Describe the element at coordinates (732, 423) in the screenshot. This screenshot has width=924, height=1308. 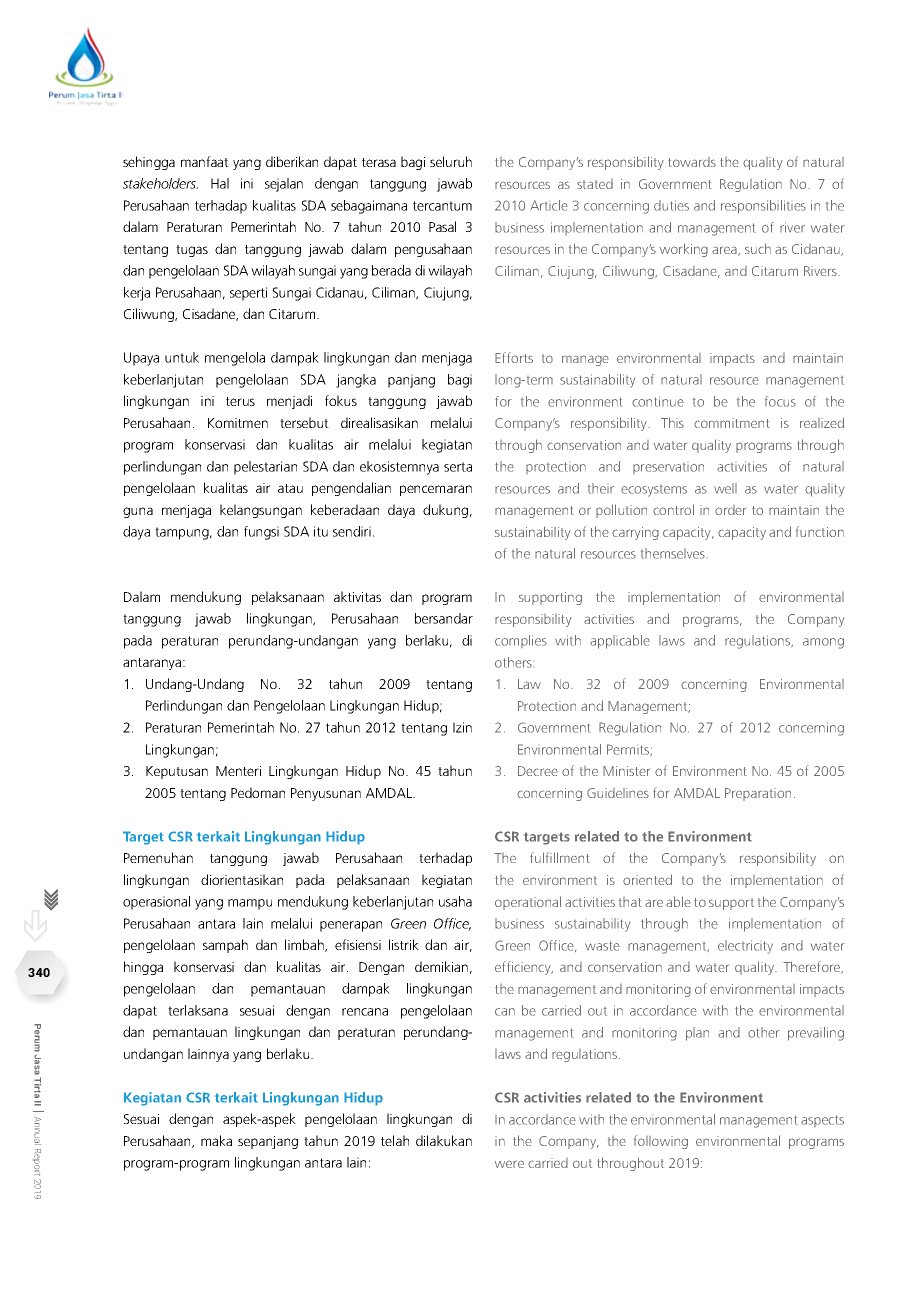
I see `commitment` at that location.
